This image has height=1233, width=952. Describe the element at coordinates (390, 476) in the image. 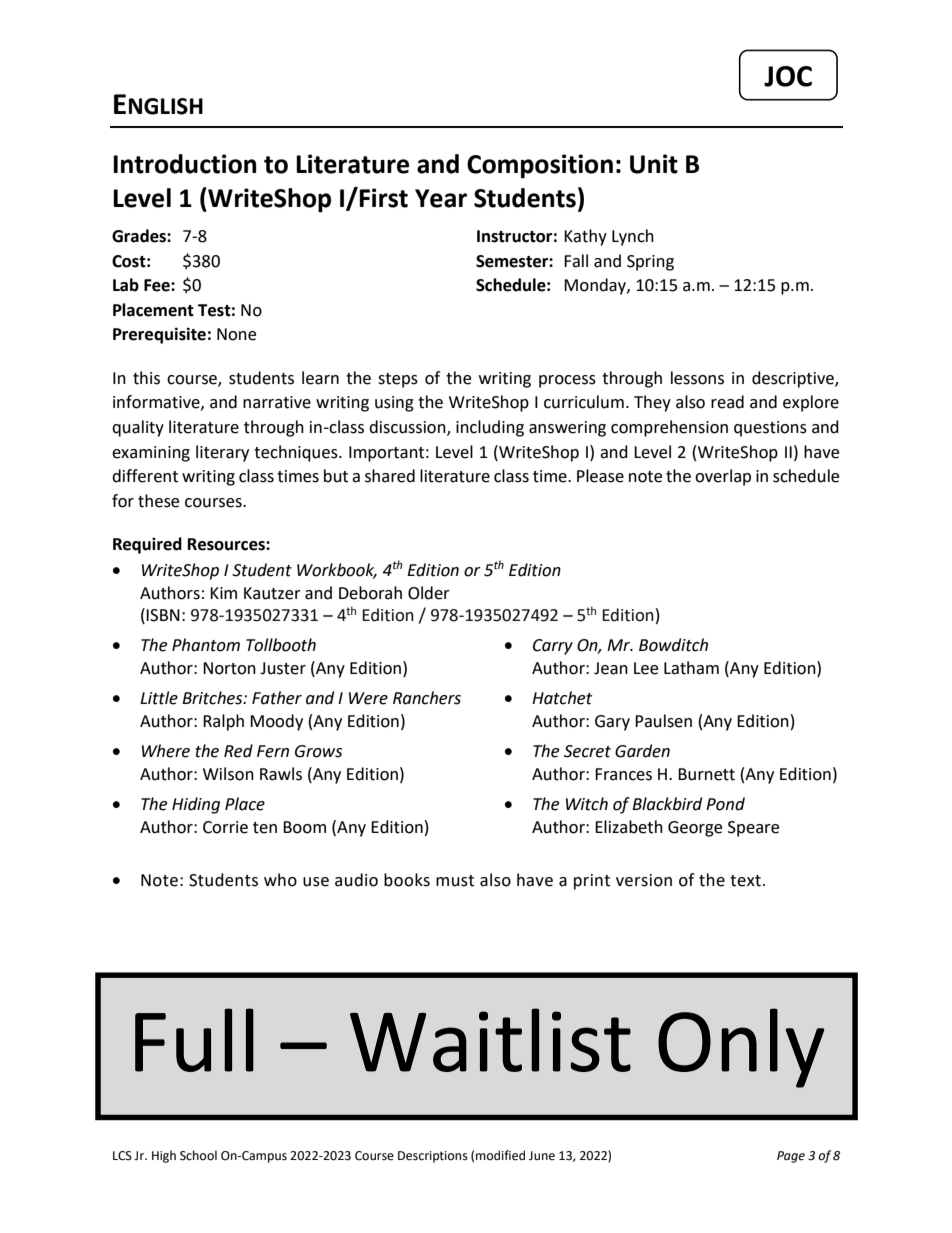

I see `shared` at that location.
